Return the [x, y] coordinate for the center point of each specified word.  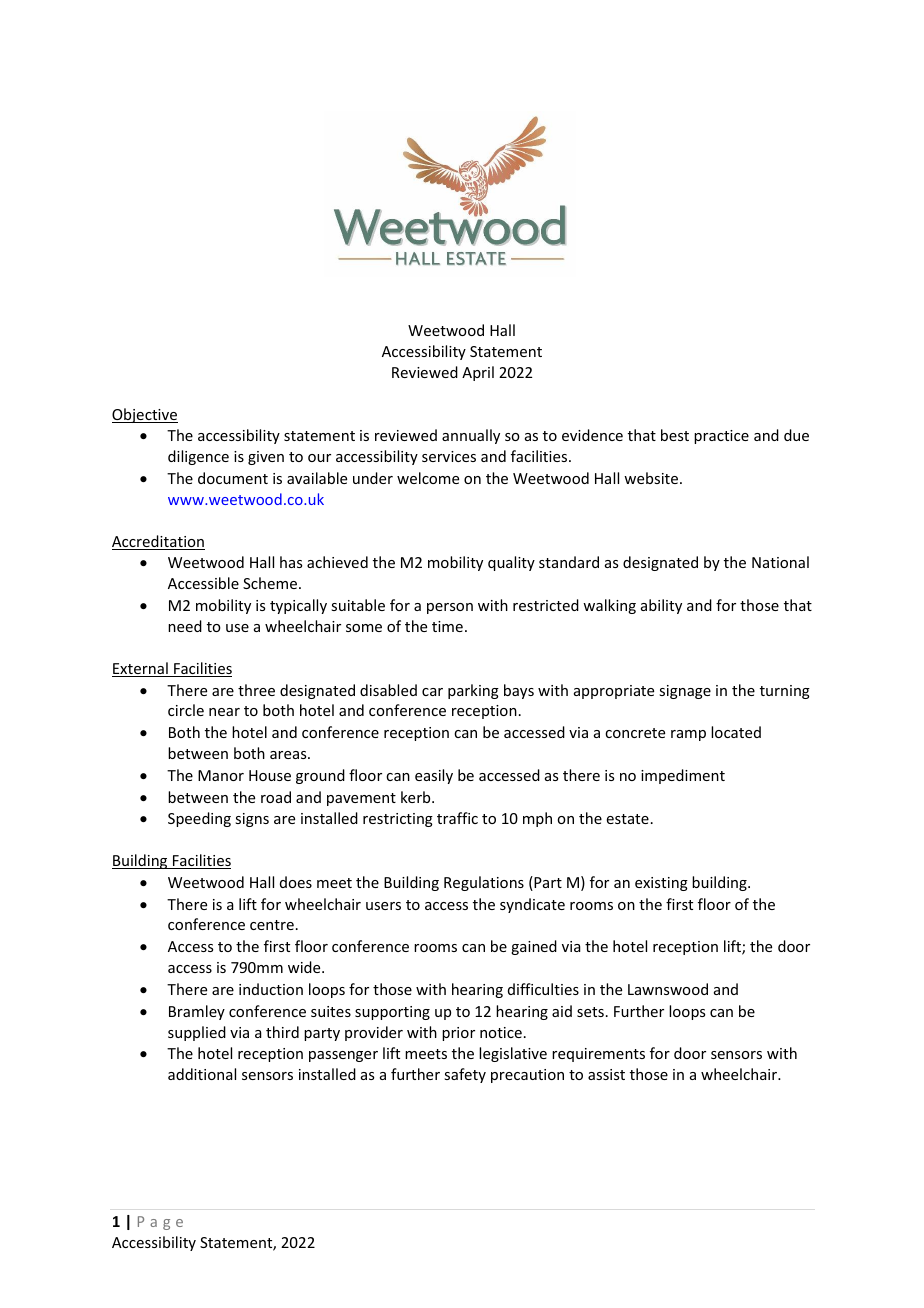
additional [202, 1074]
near [224, 712]
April [478, 373]
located [736, 732]
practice [721, 437]
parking [473, 691]
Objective [145, 415]
